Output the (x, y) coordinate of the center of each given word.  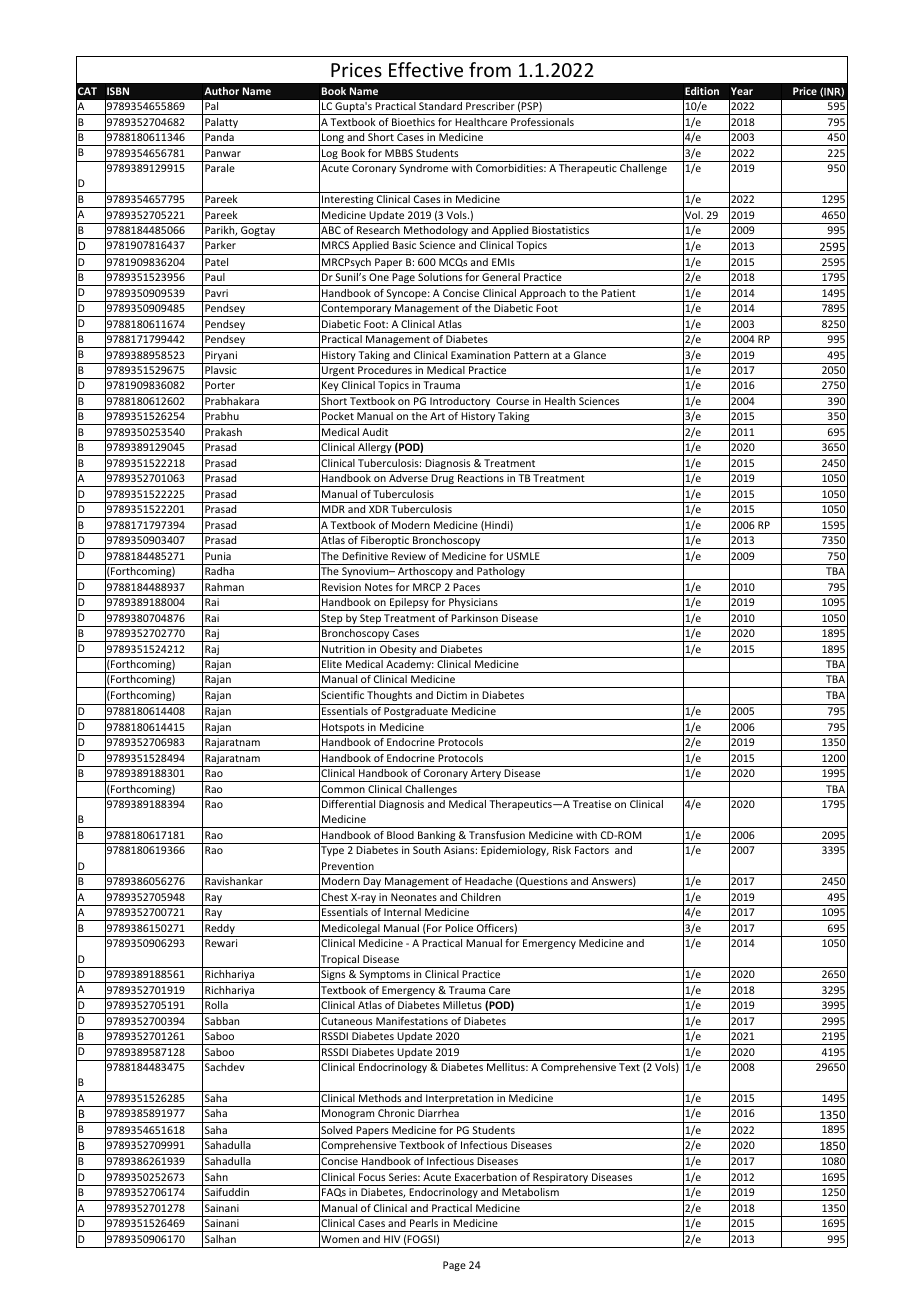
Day (372, 883)
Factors (592, 850)
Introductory (460, 403)
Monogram (348, 1116)
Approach (542, 295)
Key (330, 388)
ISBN (118, 91)
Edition (702, 91)
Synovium (365, 573)
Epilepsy (409, 604)
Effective (426, 69)
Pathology (501, 573)
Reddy (220, 930)
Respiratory (561, 1179)
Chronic (396, 1113)
